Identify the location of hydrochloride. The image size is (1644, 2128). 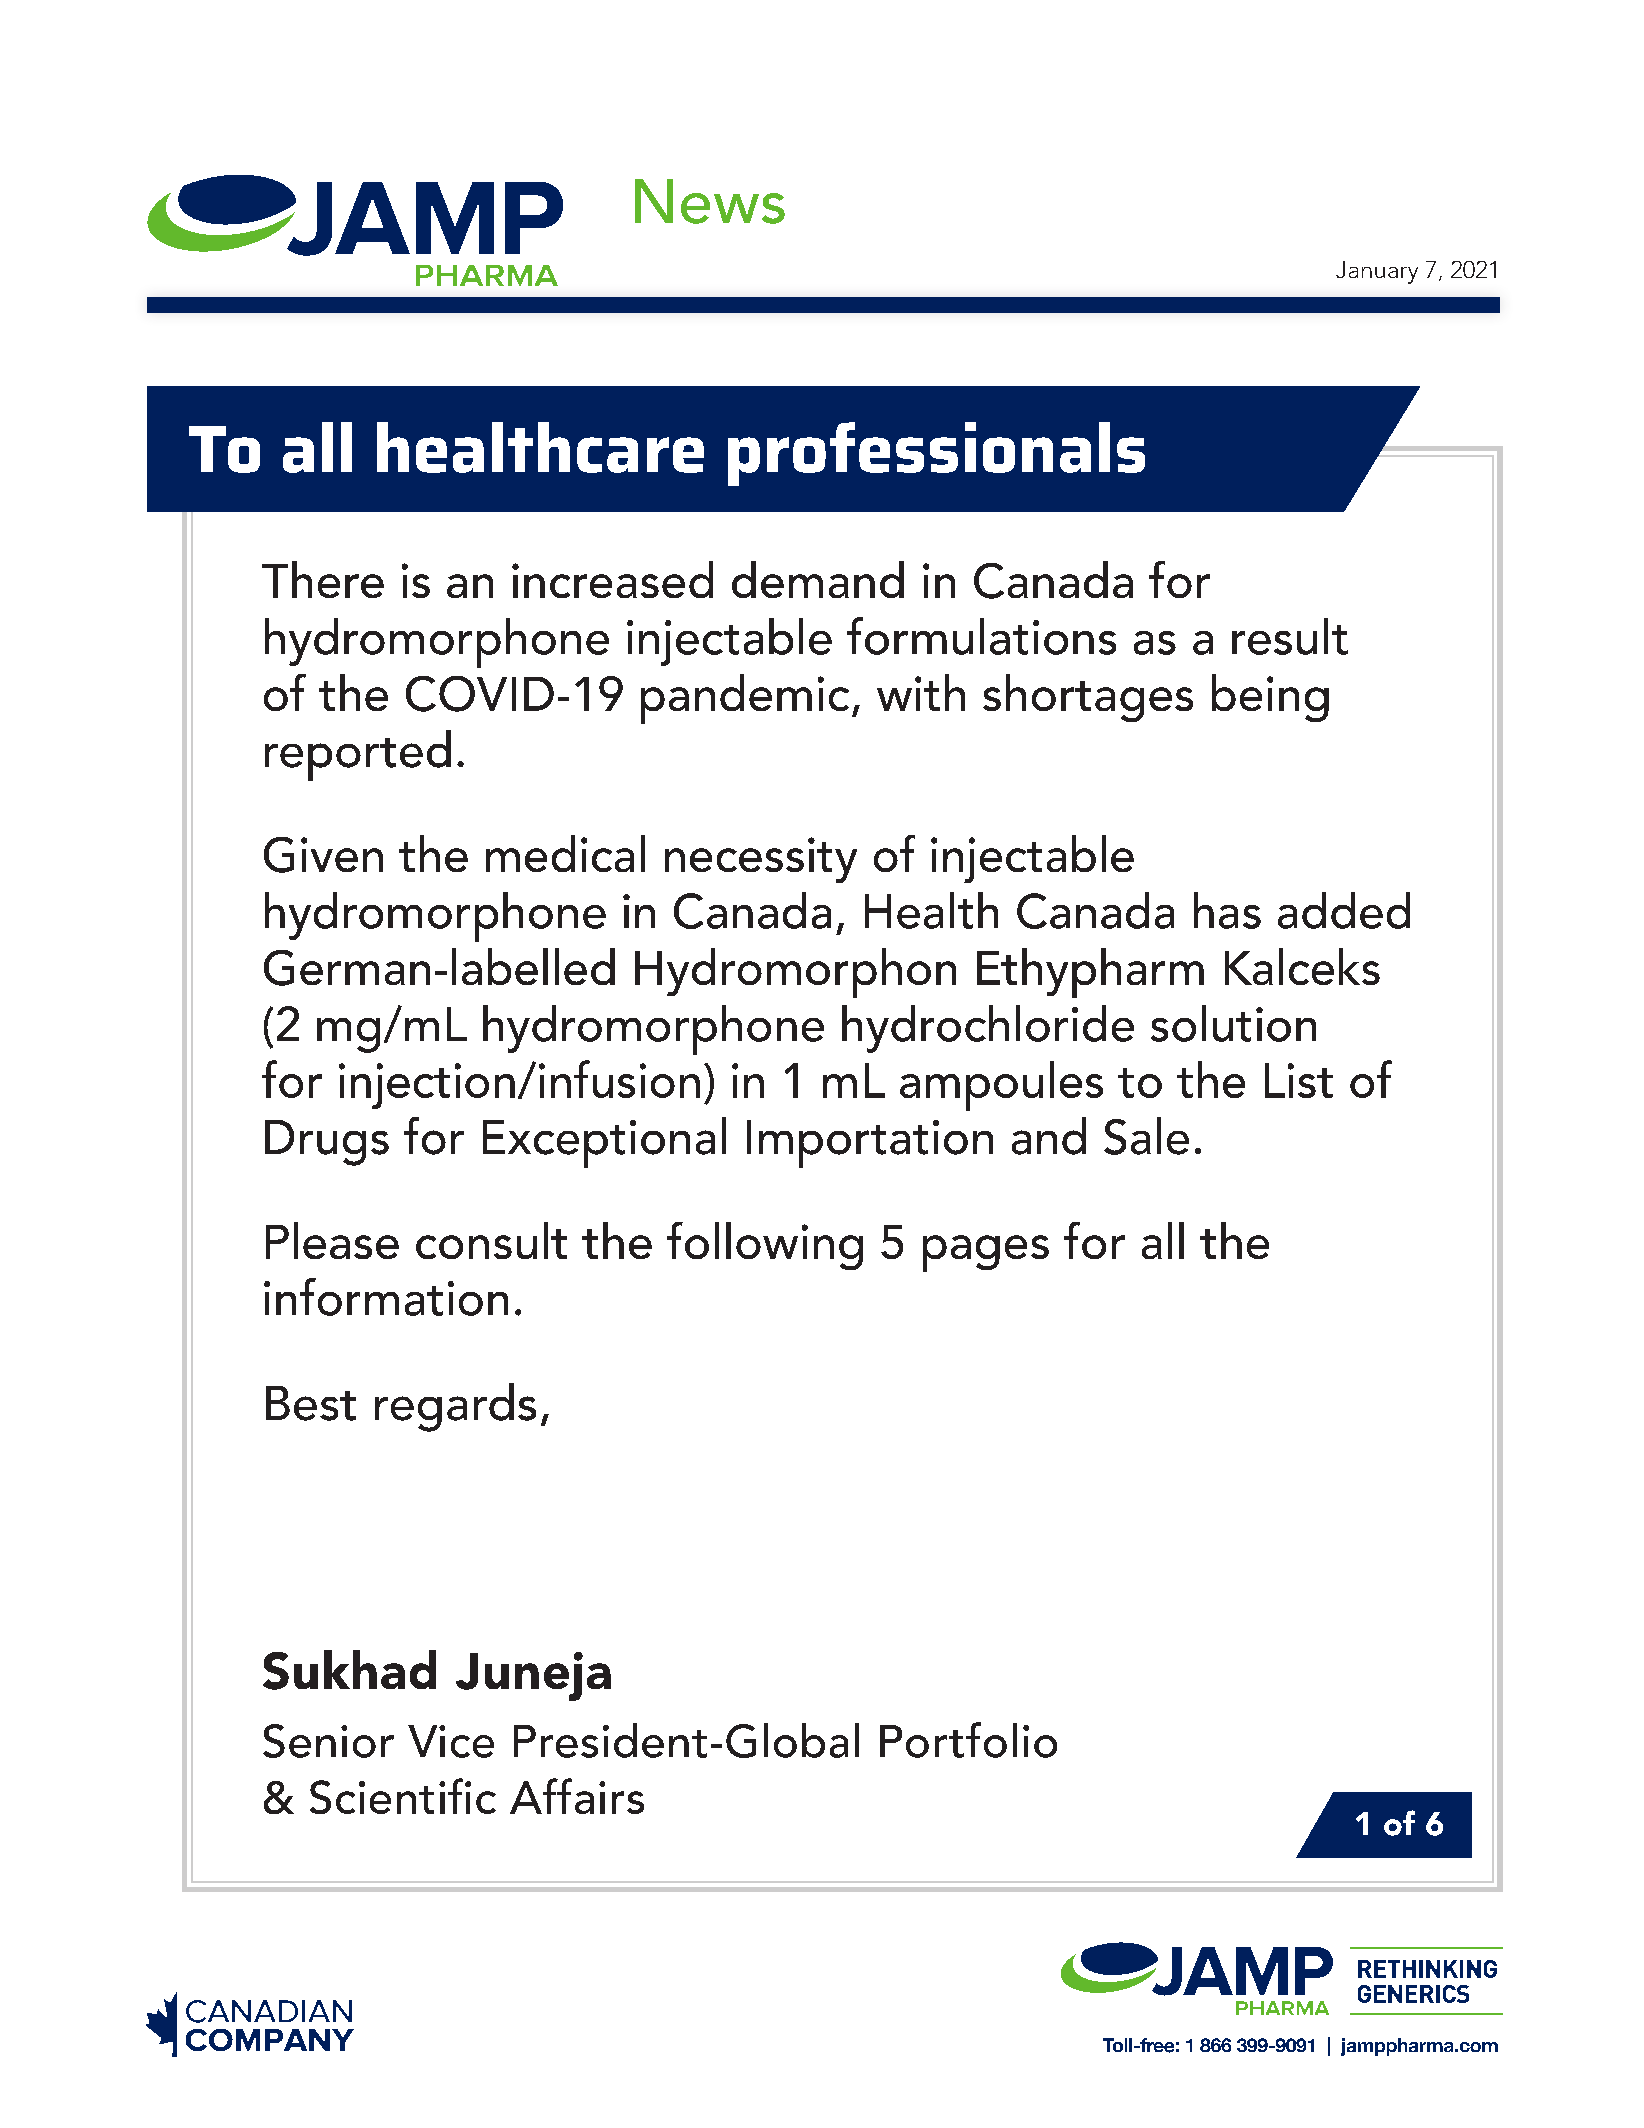
(988, 1029).
